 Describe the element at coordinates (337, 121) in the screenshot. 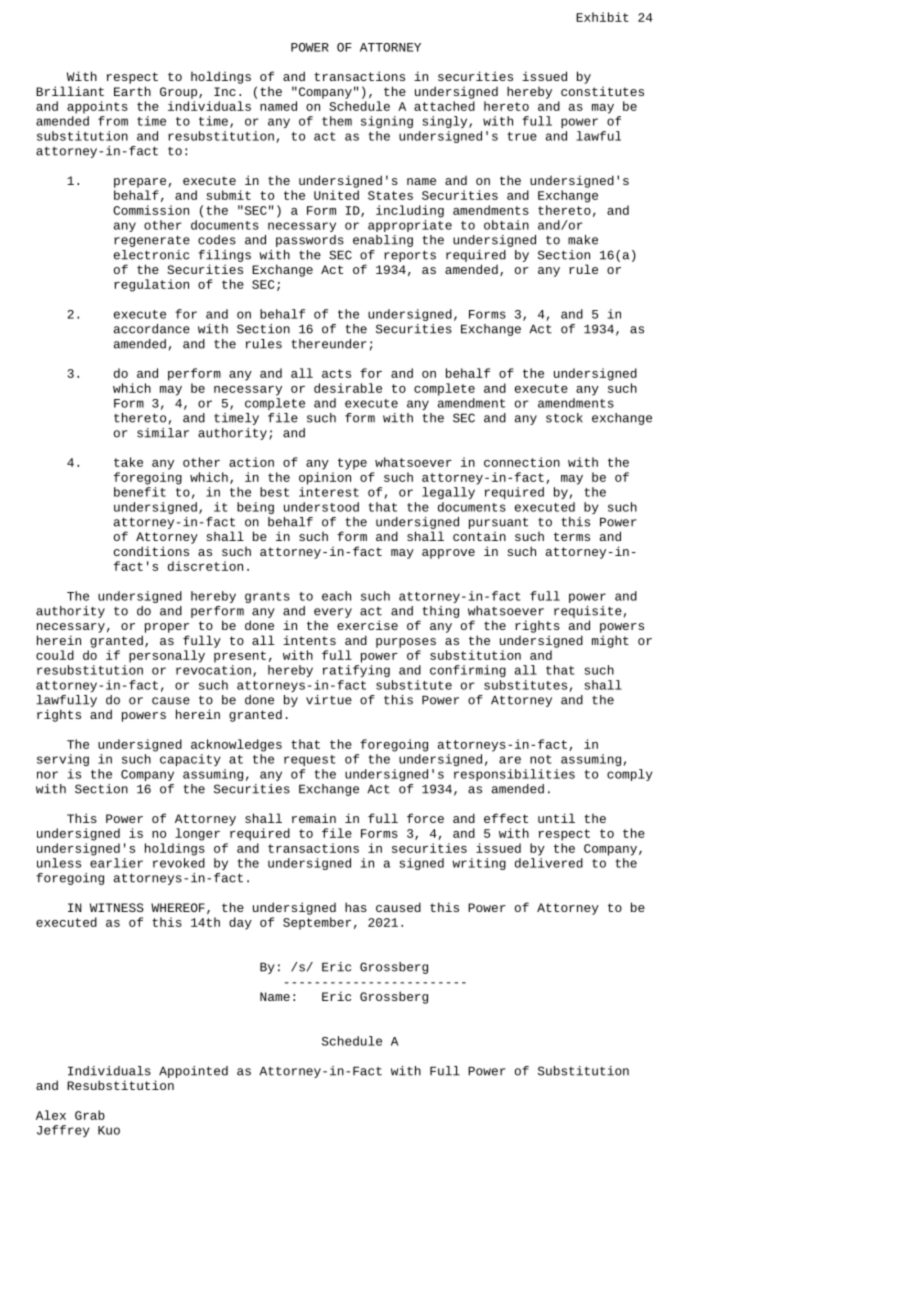

I see `them` at that location.
